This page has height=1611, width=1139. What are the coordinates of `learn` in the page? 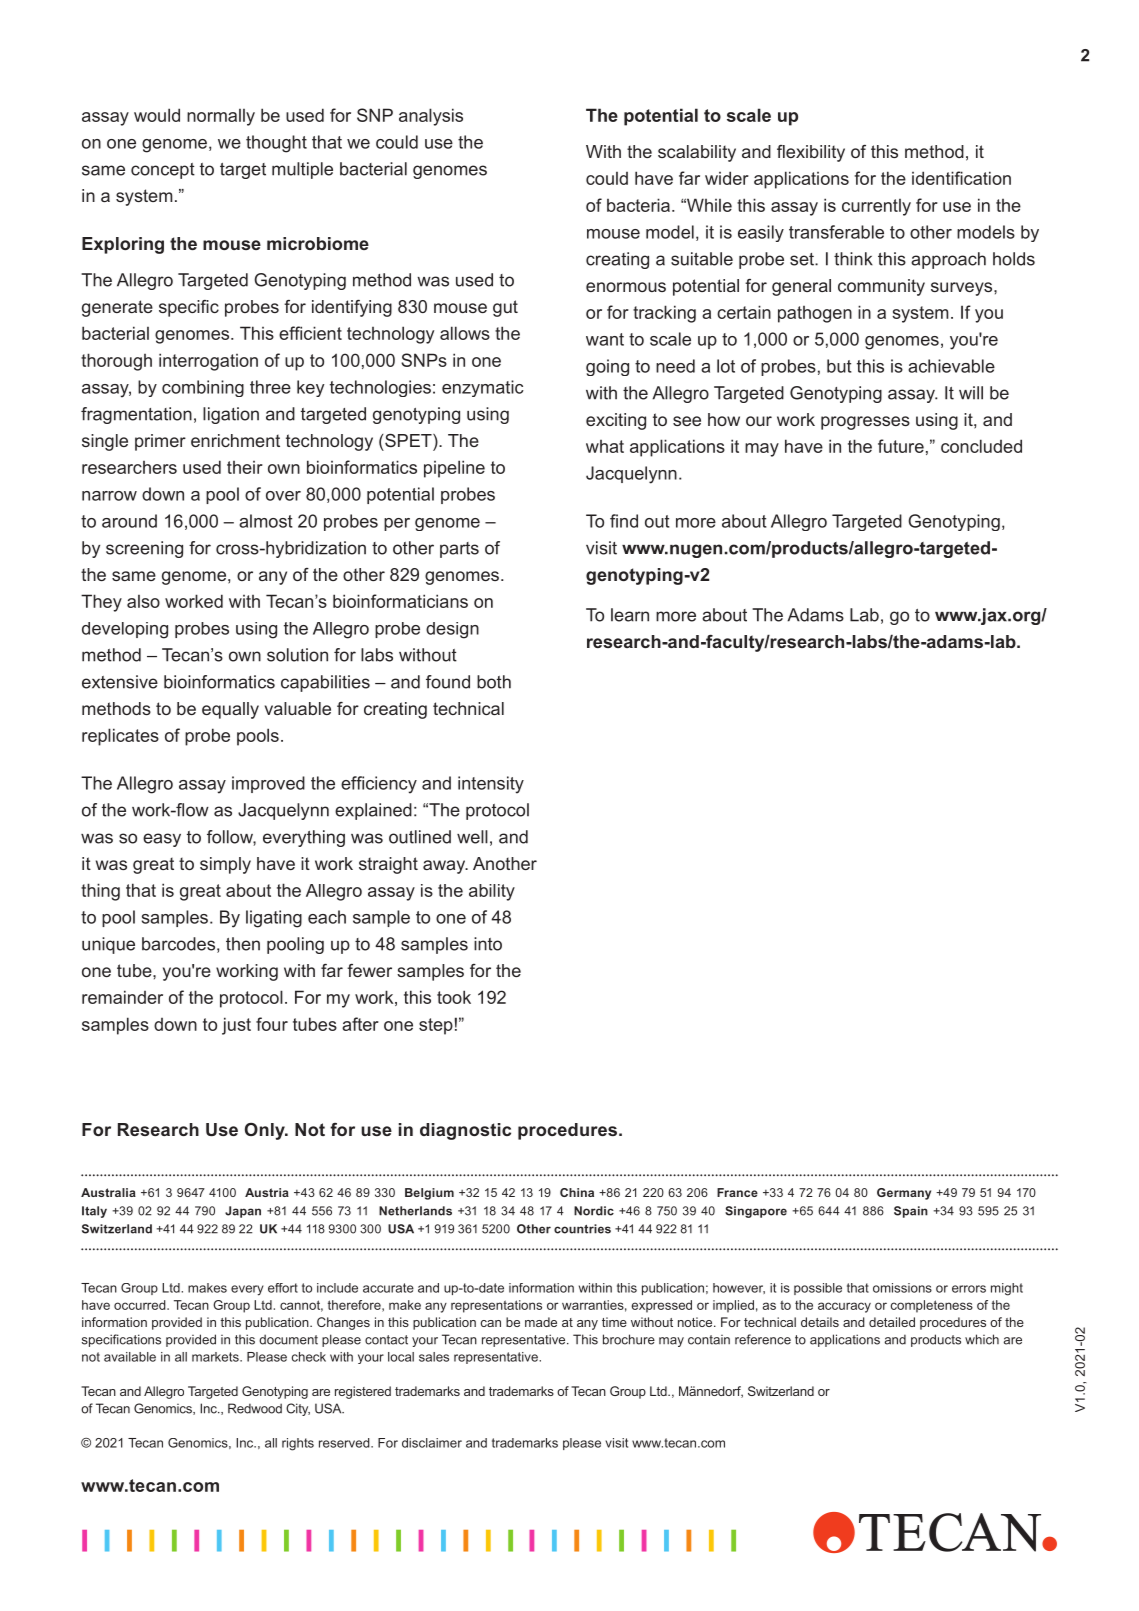 It's located at (630, 615).
